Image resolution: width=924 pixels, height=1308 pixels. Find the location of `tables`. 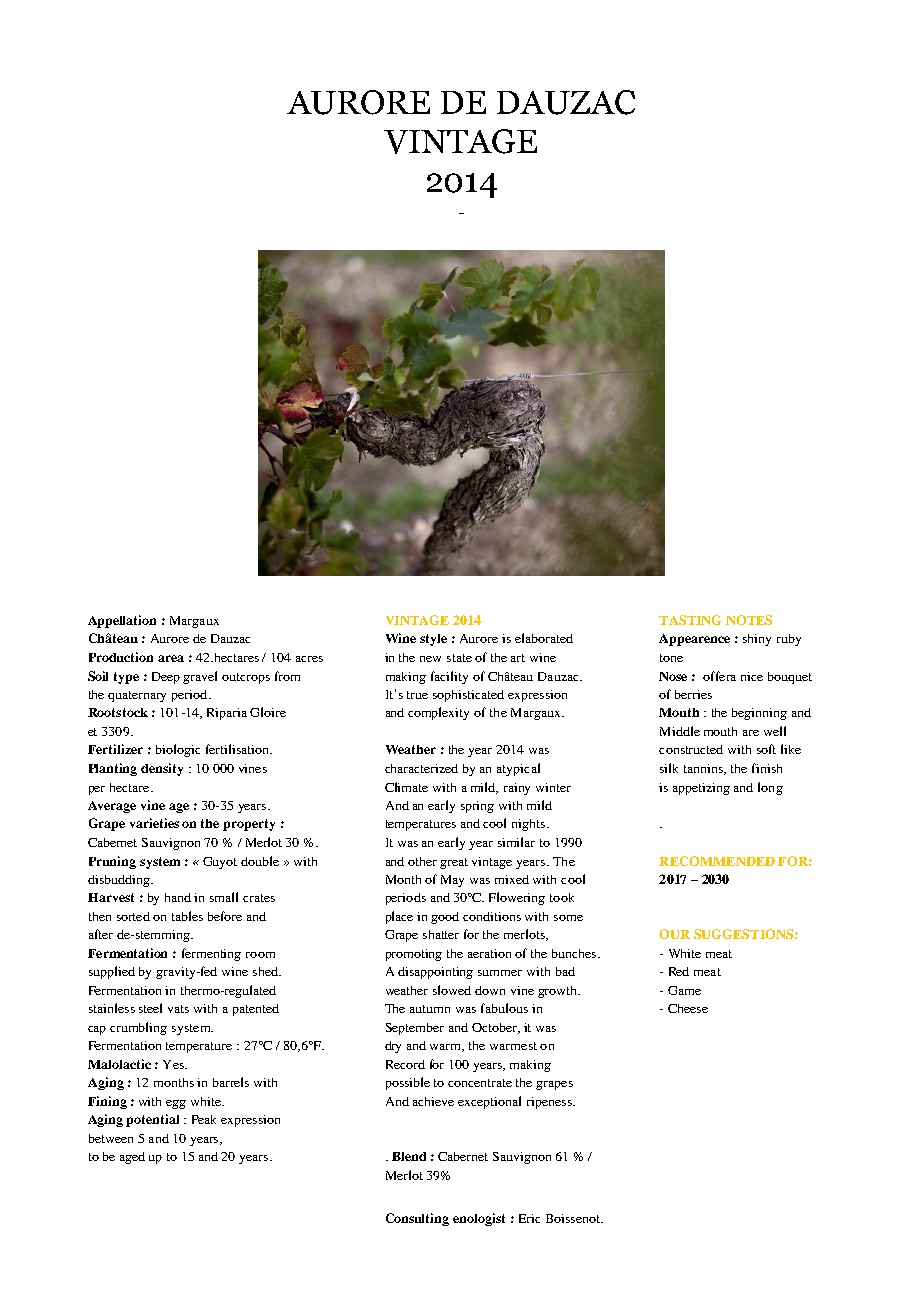

tables is located at coordinates (187, 916).
